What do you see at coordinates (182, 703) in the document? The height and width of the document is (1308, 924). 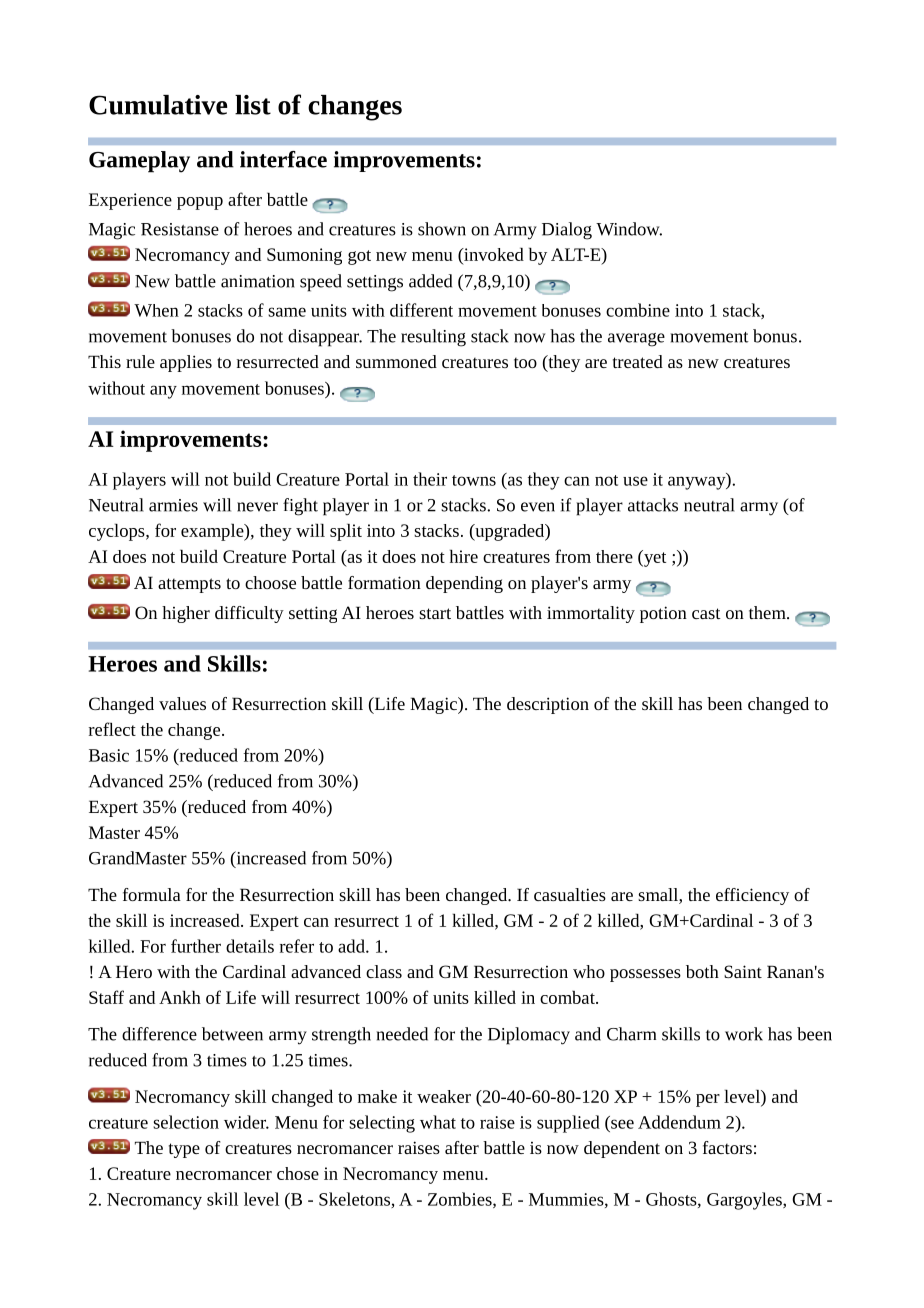 I see `values` at bounding box center [182, 703].
